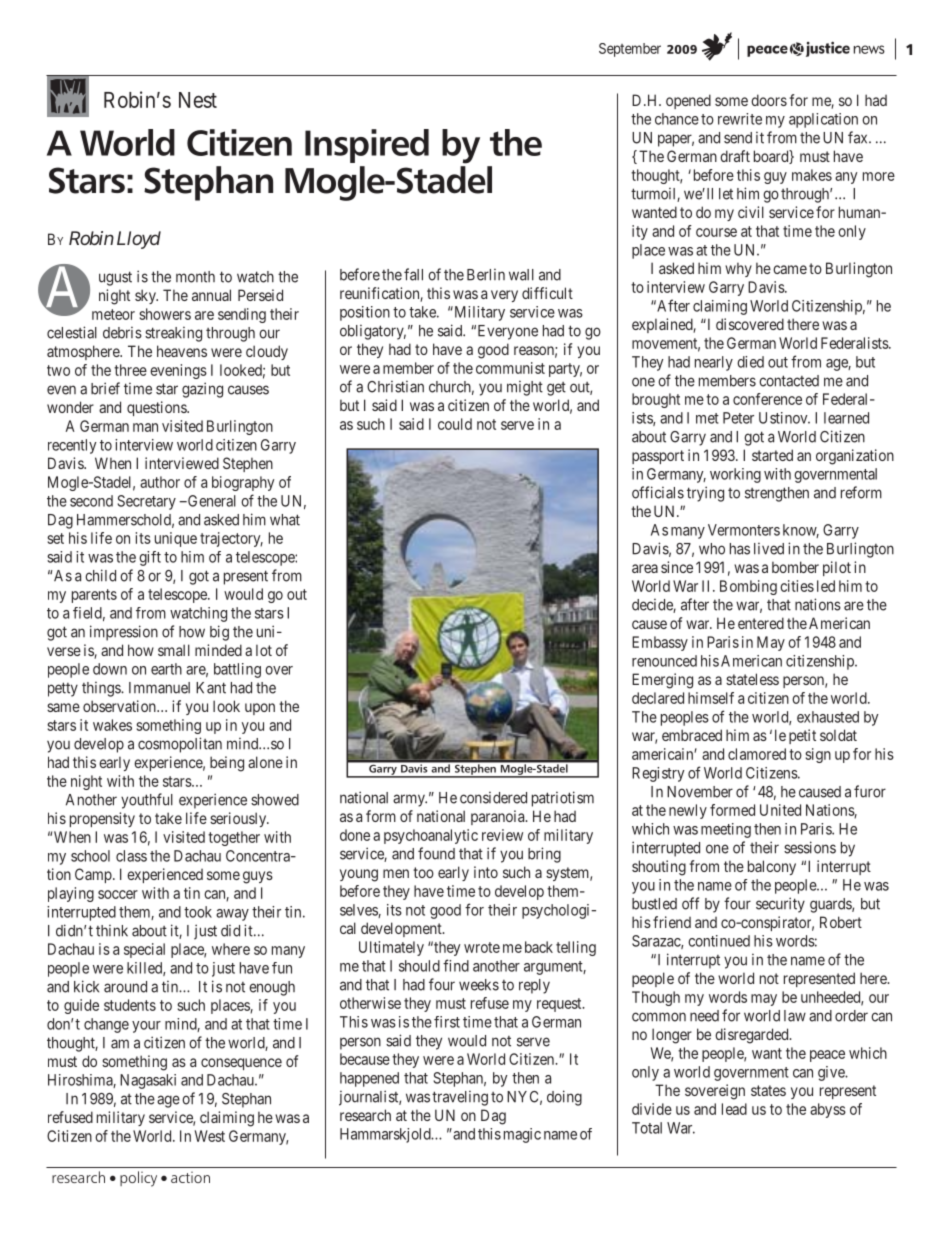 This image has width=952, height=1233. I want to click on United, so click(780, 810).
